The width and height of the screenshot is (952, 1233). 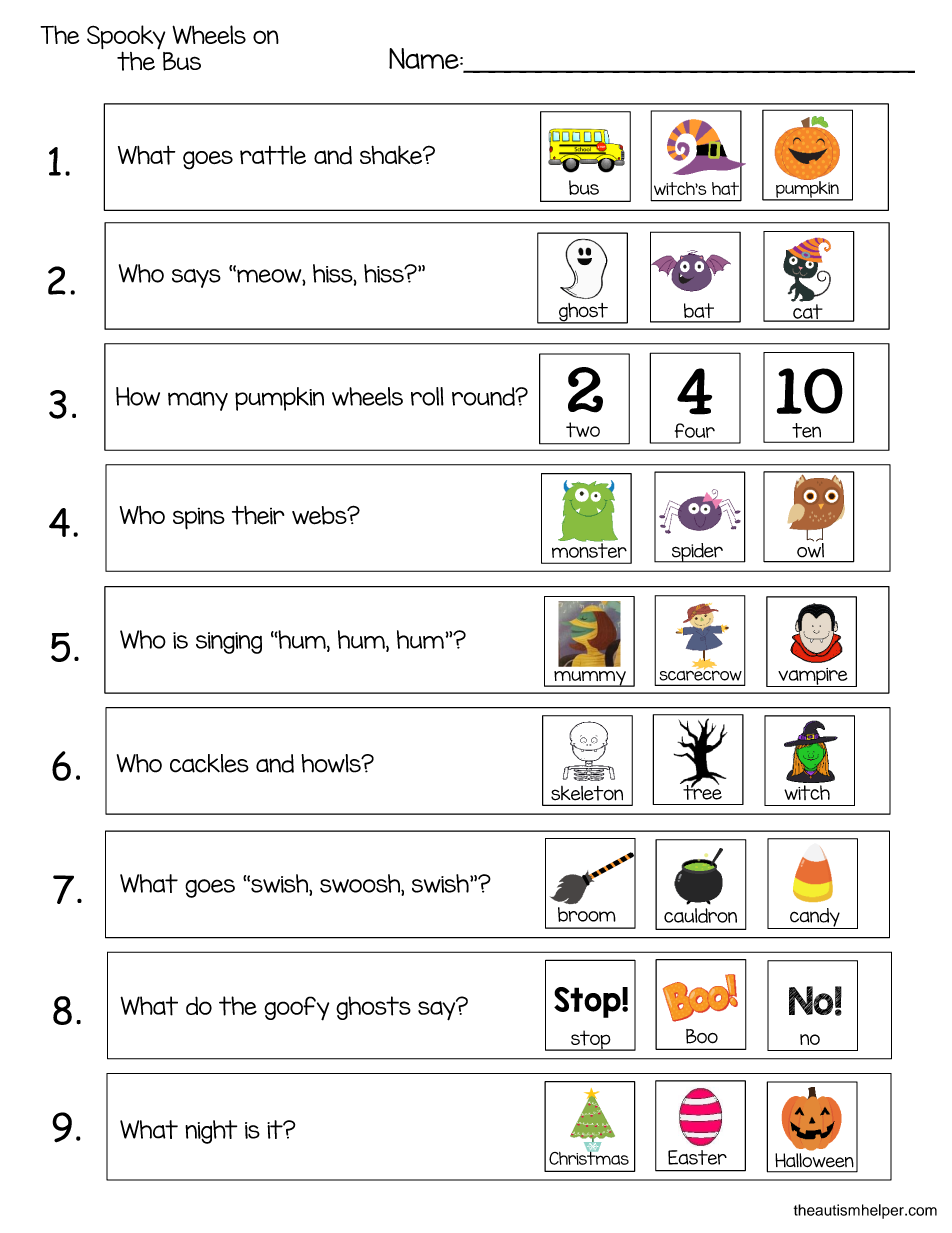 I want to click on cat, so click(x=808, y=313).
